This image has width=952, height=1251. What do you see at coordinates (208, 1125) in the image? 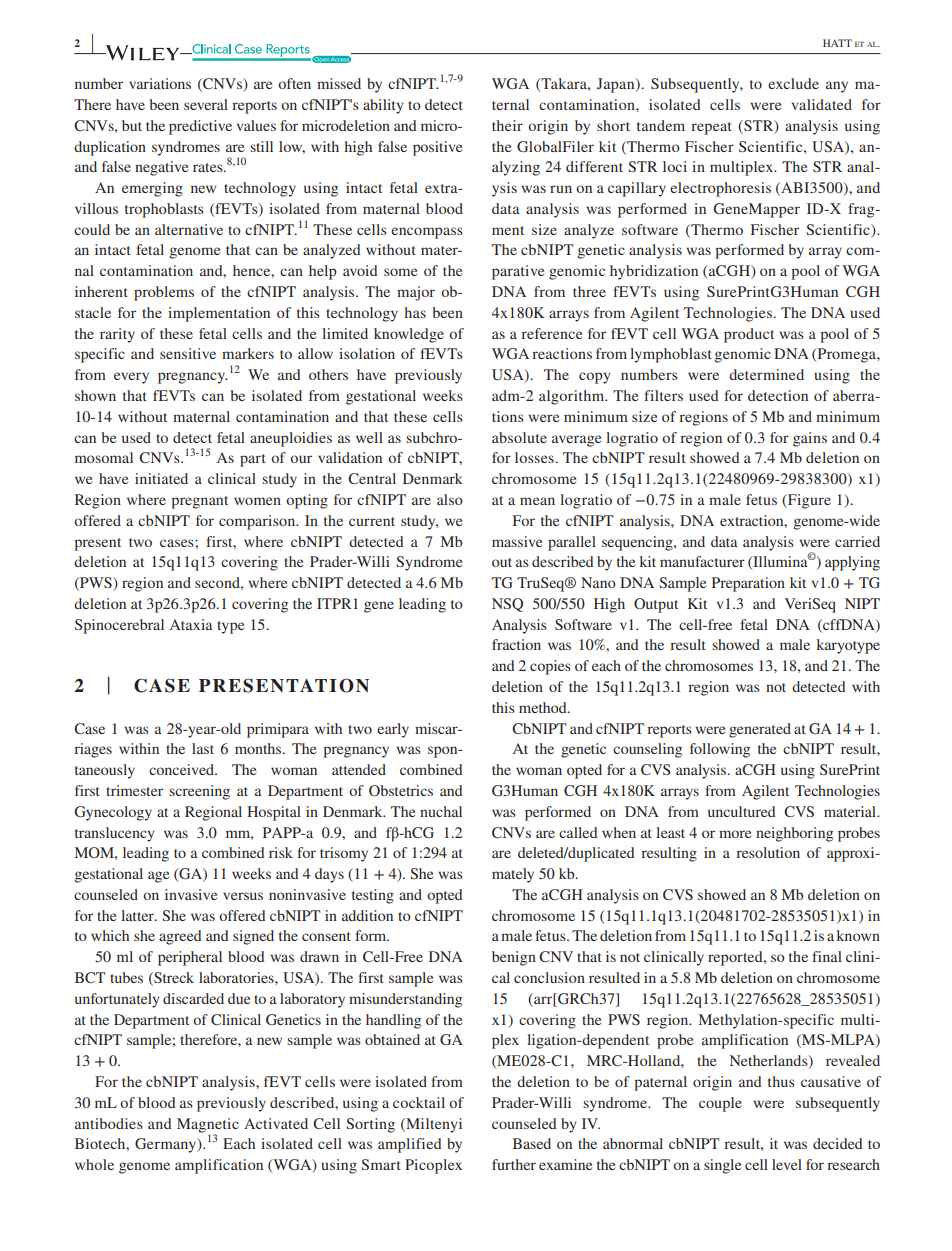
I see `Magnetic` at bounding box center [208, 1125].
